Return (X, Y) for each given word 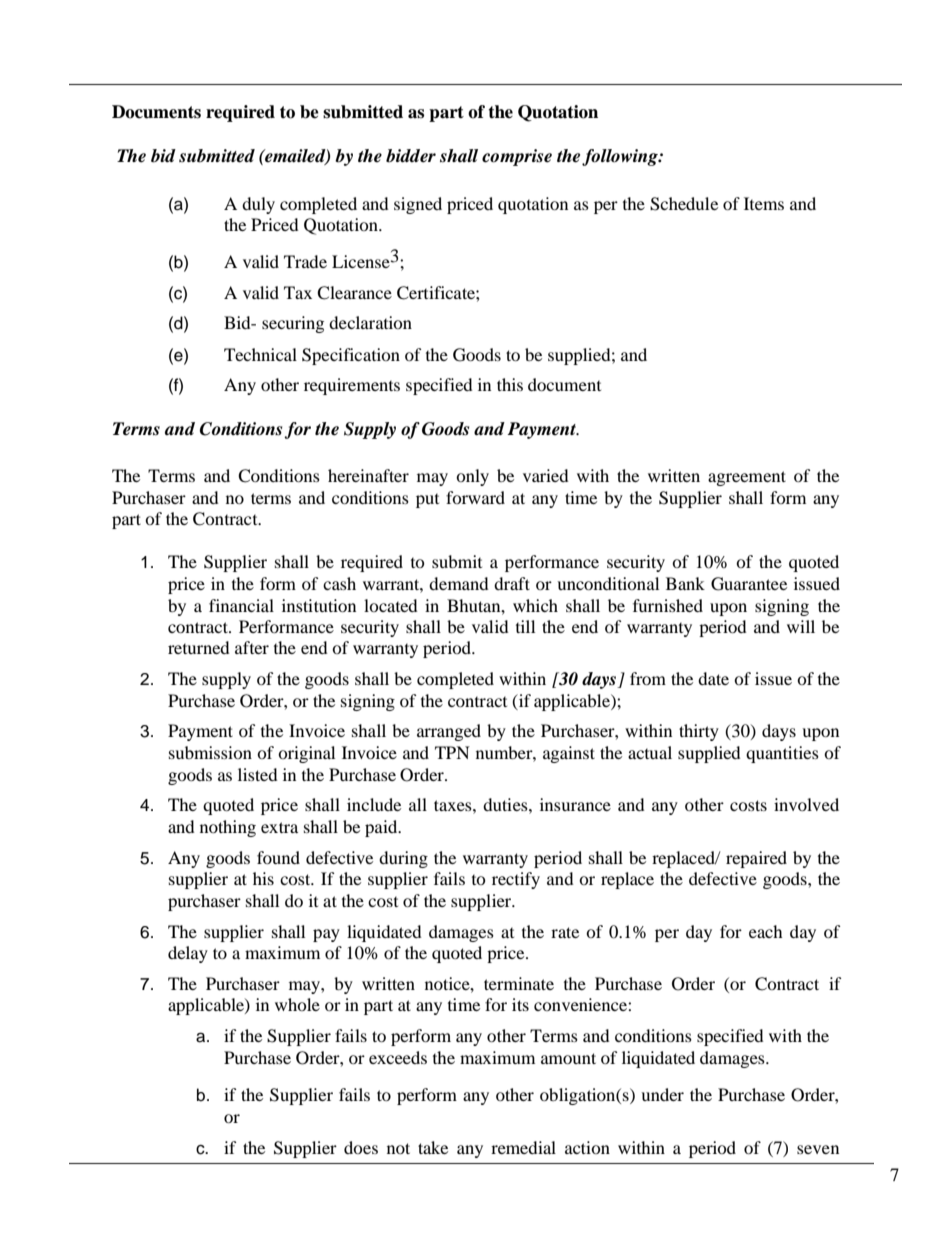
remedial (523, 1147)
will (801, 626)
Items (764, 203)
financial (241, 605)
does (361, 1147)
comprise (517, 157)
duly (258, 205)
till (525, 626)
